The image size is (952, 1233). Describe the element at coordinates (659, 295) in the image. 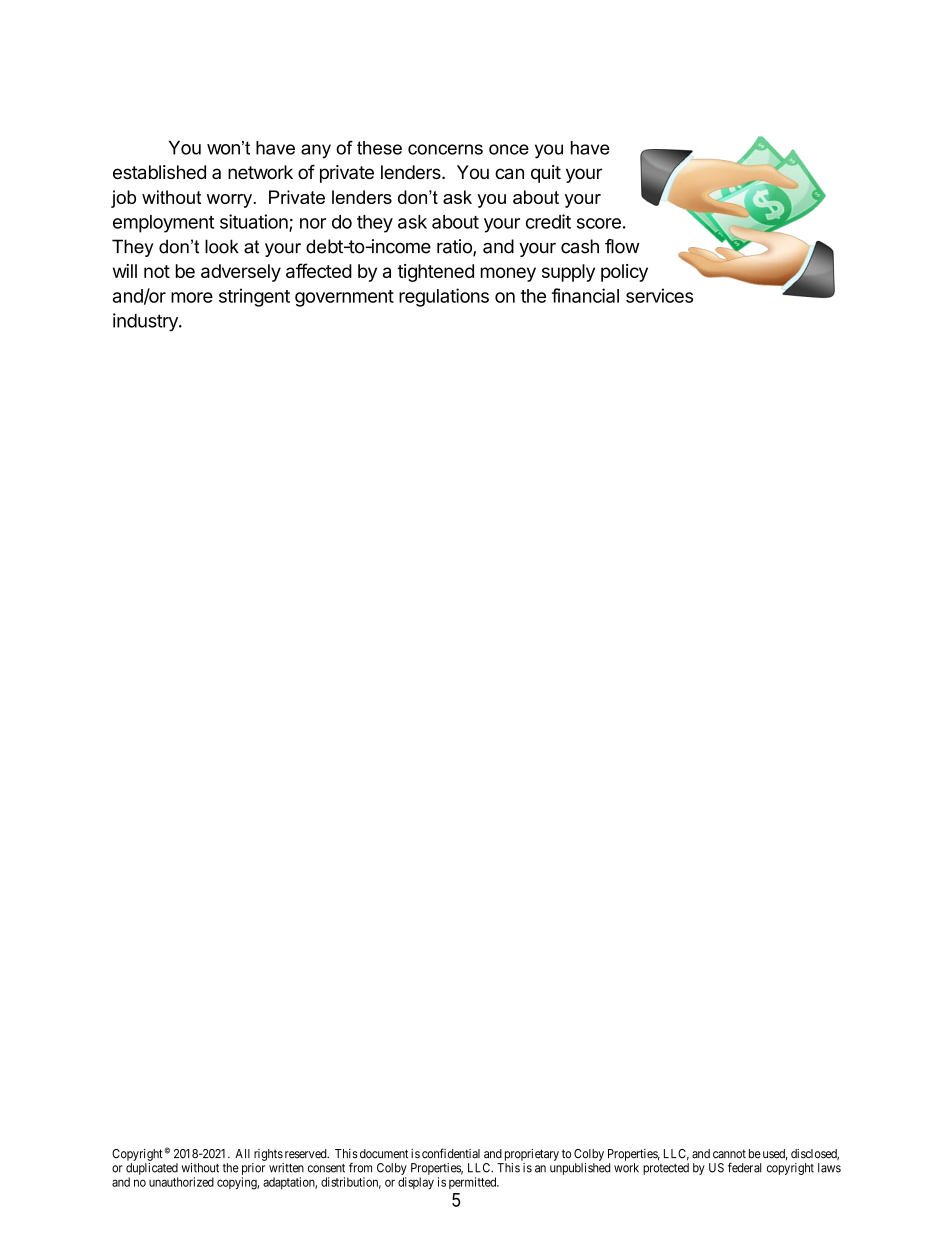

I see `services` at that location.
